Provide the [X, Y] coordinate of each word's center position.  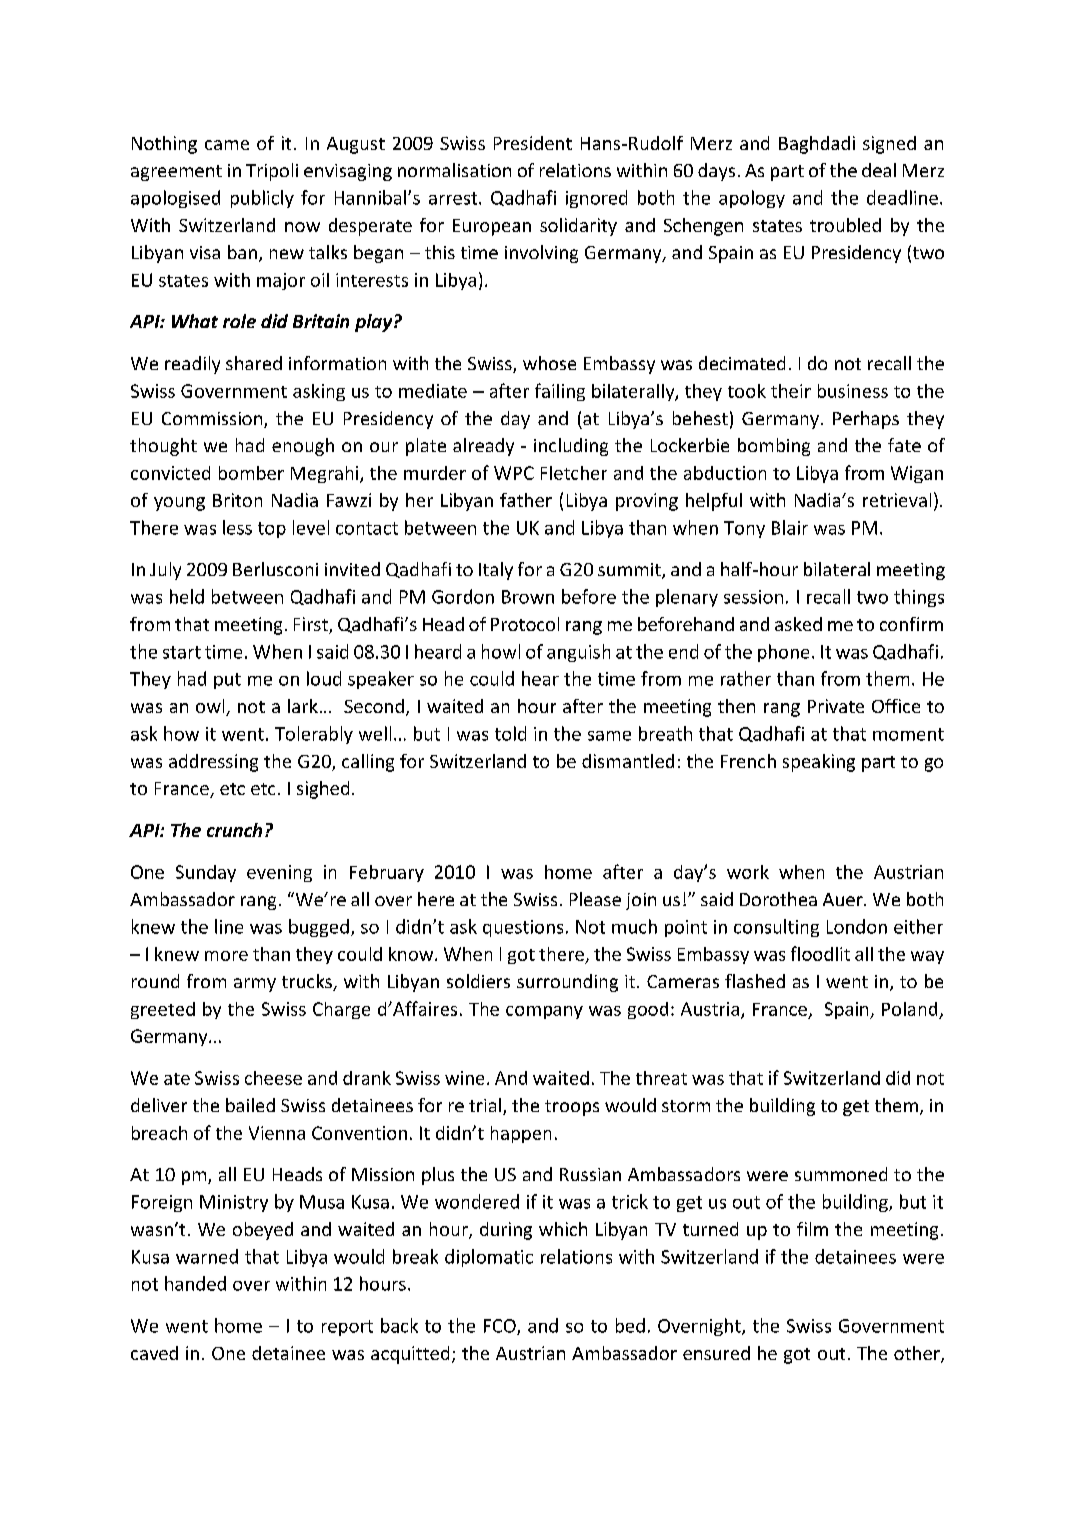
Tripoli [272, 172]
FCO [501, 1327]
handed [195, 1283]
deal [879, 170]
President [533, 143]
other [918, 1354]
